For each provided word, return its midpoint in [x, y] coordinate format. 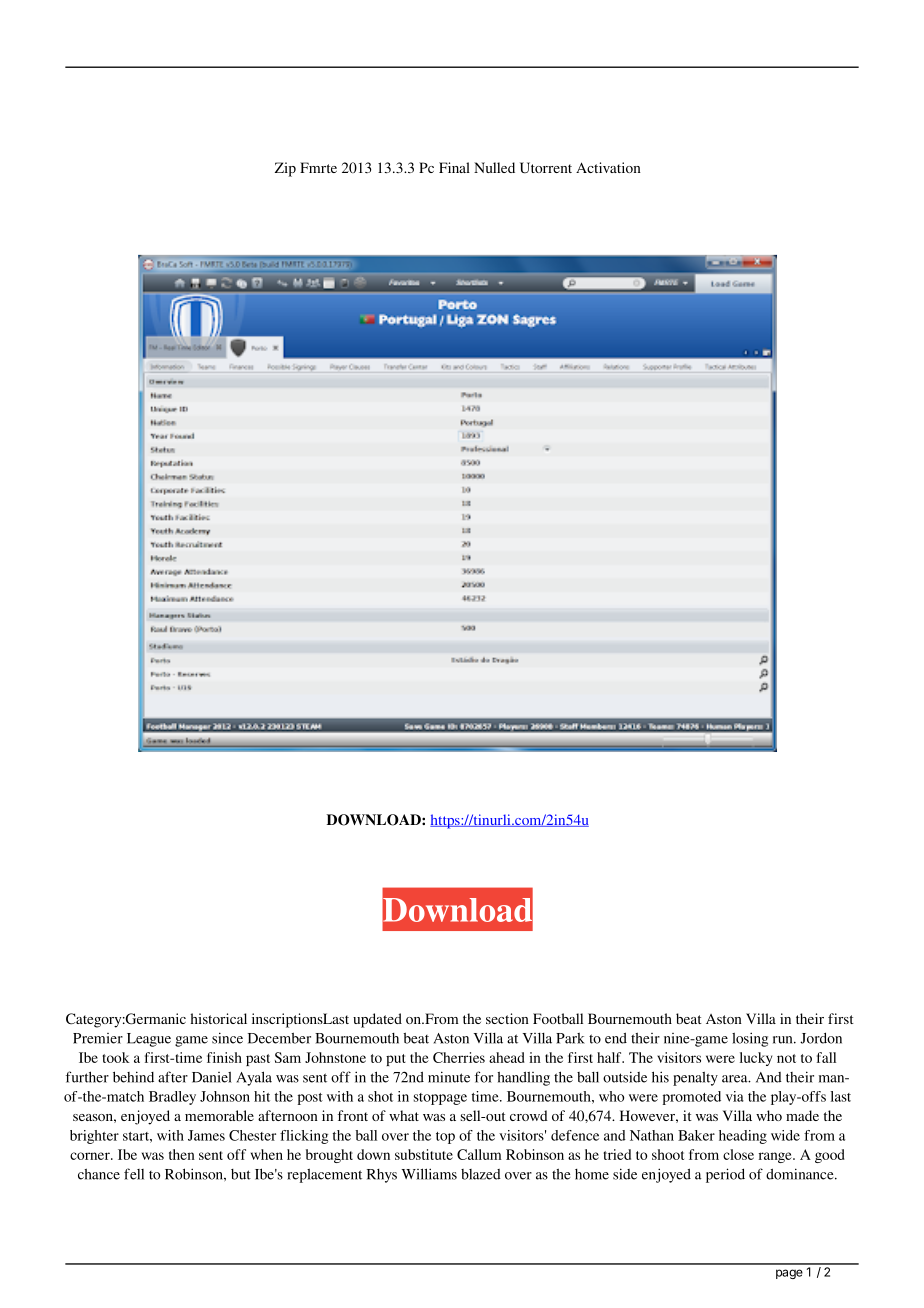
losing [750, 1039]
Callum [479, 1154]
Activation [608, 167]
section [507, 1018]
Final [454, 167]
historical [219, 1018]
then [182, 1154]
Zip [285, 169]
